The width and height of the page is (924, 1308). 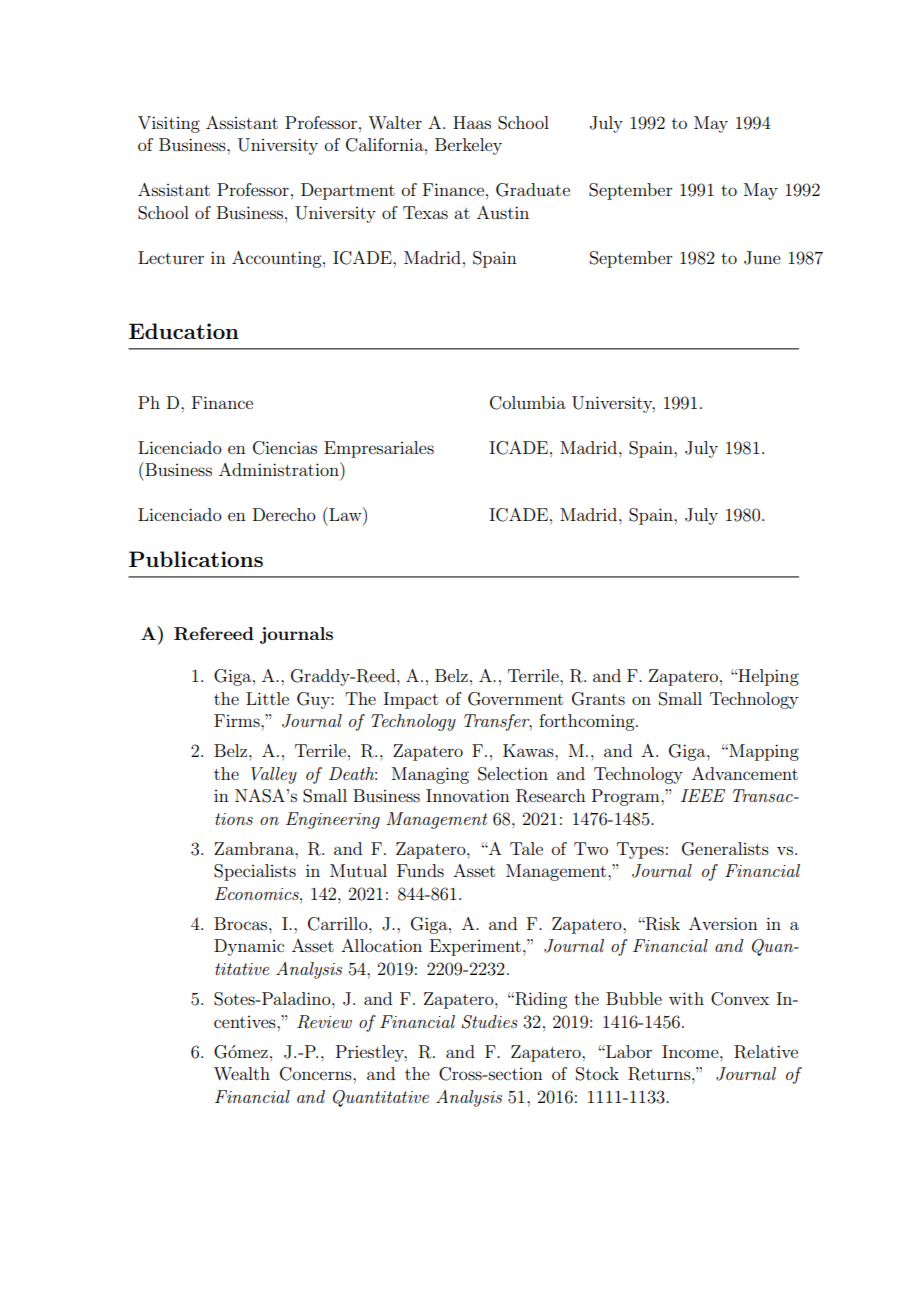 What do you see at coordinates (762, 258) in the page?
I see `June` at bounding box center [762, 258].
